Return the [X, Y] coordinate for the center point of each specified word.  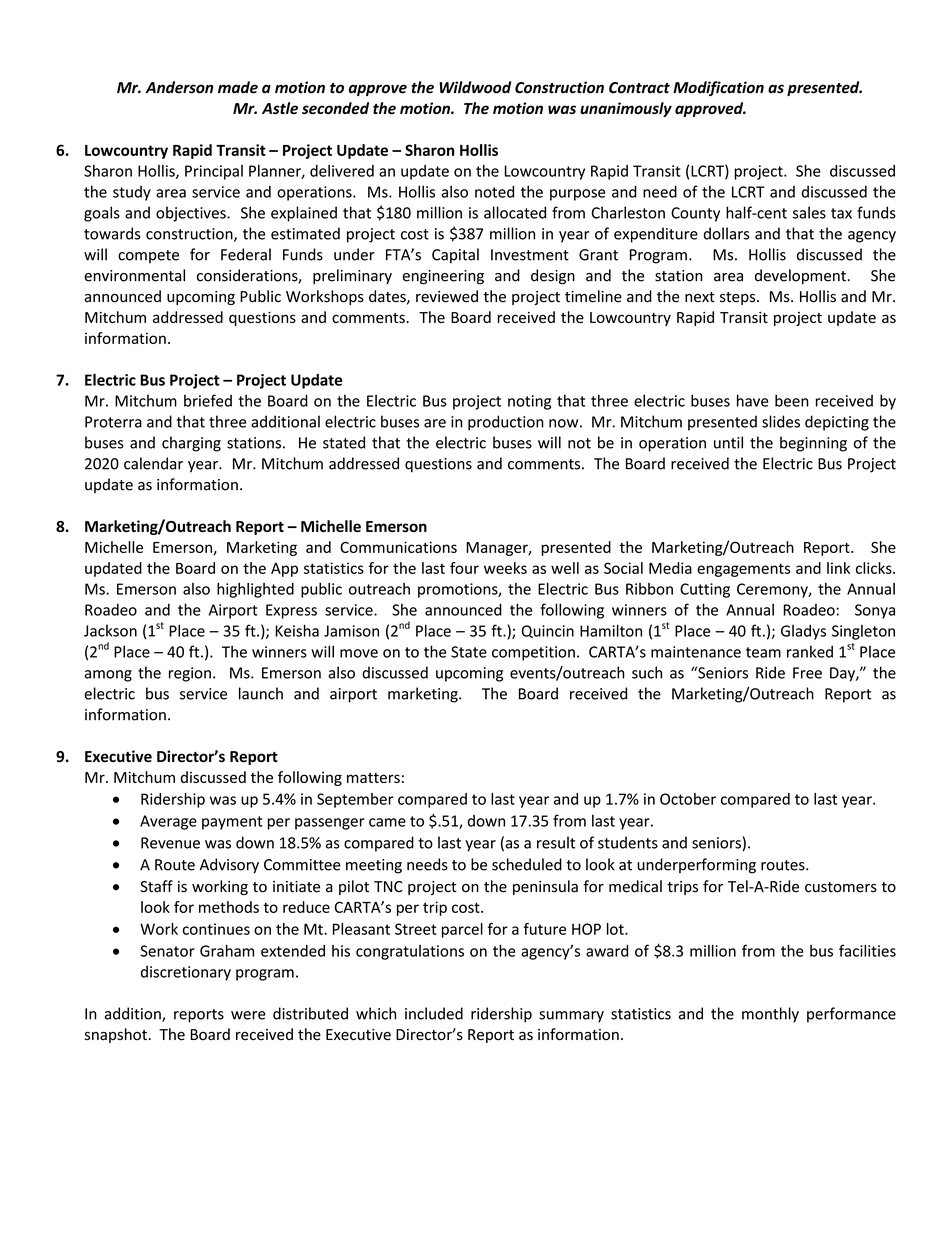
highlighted [255, 590]
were [248, 1015]
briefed [208, 400]
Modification [718, 88]
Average [168, 822]
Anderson [179, 87]
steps [739, 298]
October [688, 799]
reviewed [447, 296]
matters [373, 778]
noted [494, 191]
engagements [743, 570]
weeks [505, 568]
